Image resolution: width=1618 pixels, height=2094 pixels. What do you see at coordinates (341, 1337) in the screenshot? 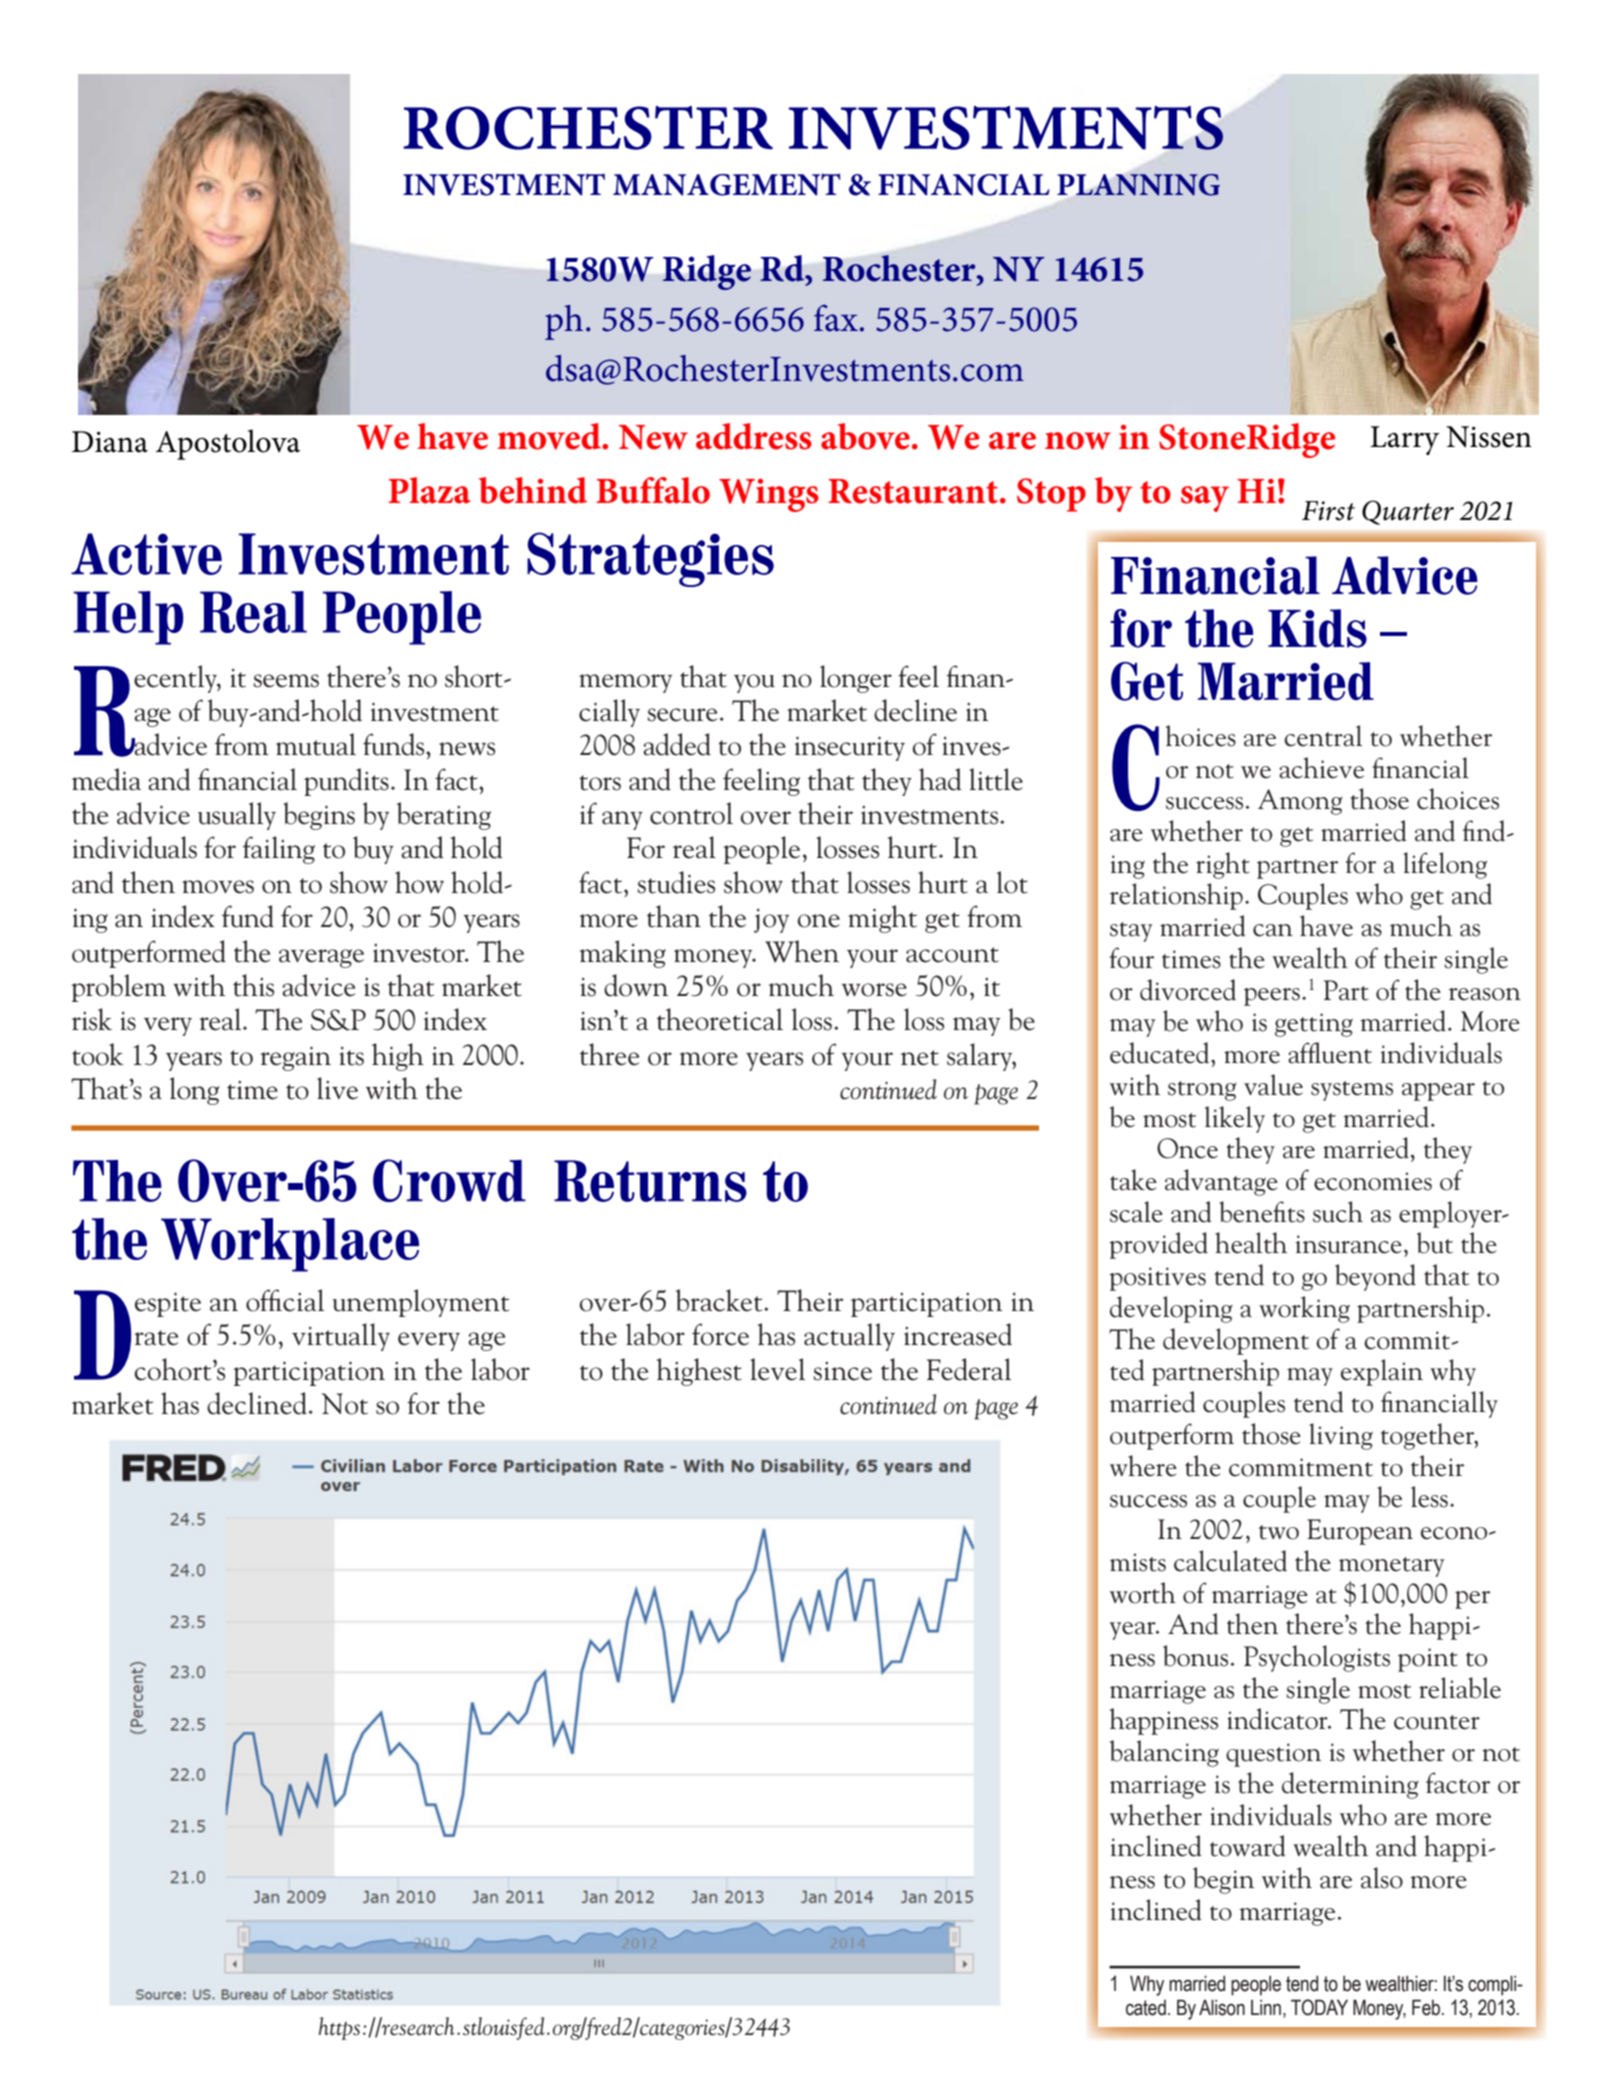
I see `virtually` at bounding box center [341, 1337].
